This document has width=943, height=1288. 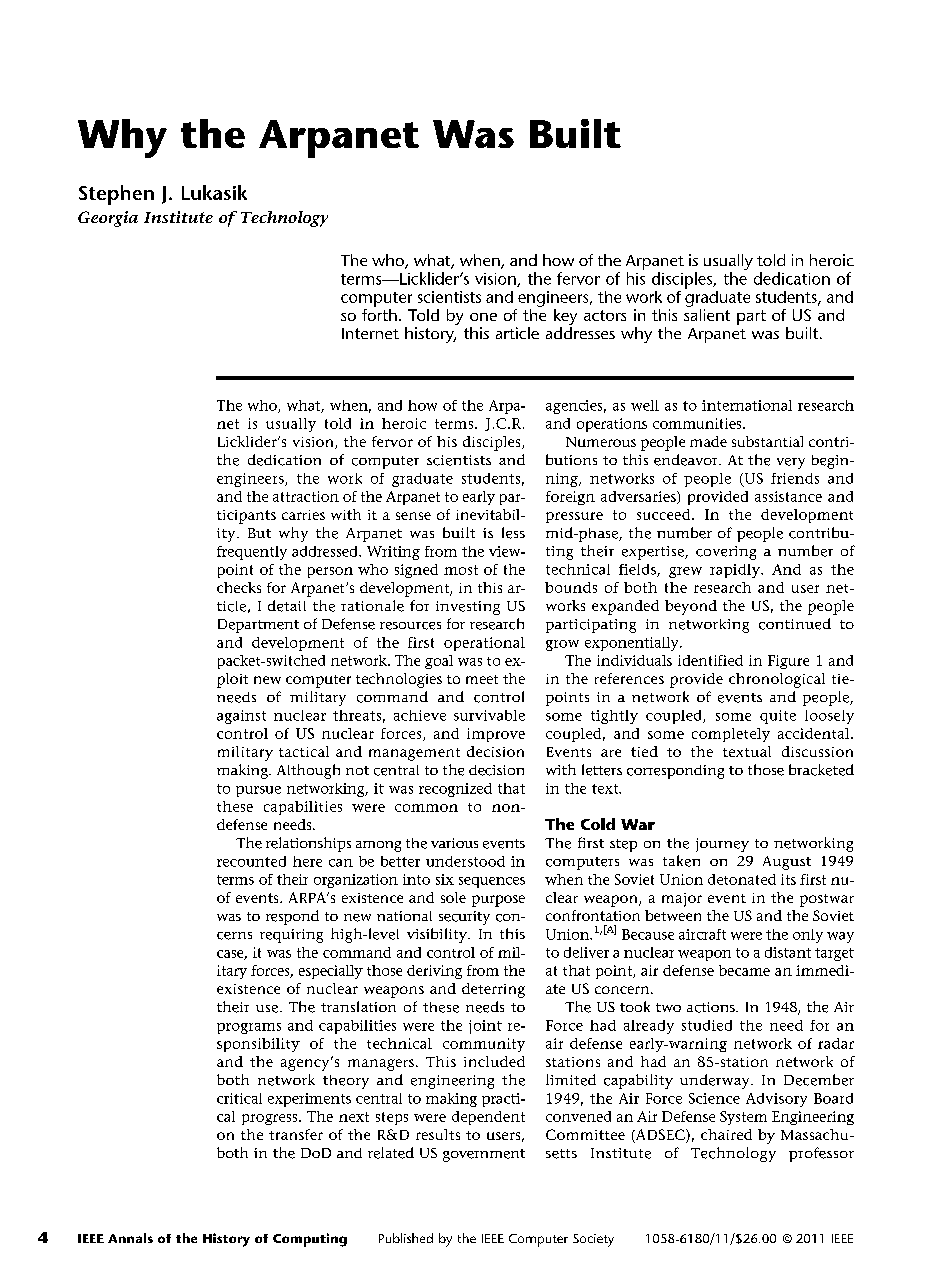 What do you see at coordinates (453, 897) in the document?
I see `sole` at bounding box center [453, 897].
